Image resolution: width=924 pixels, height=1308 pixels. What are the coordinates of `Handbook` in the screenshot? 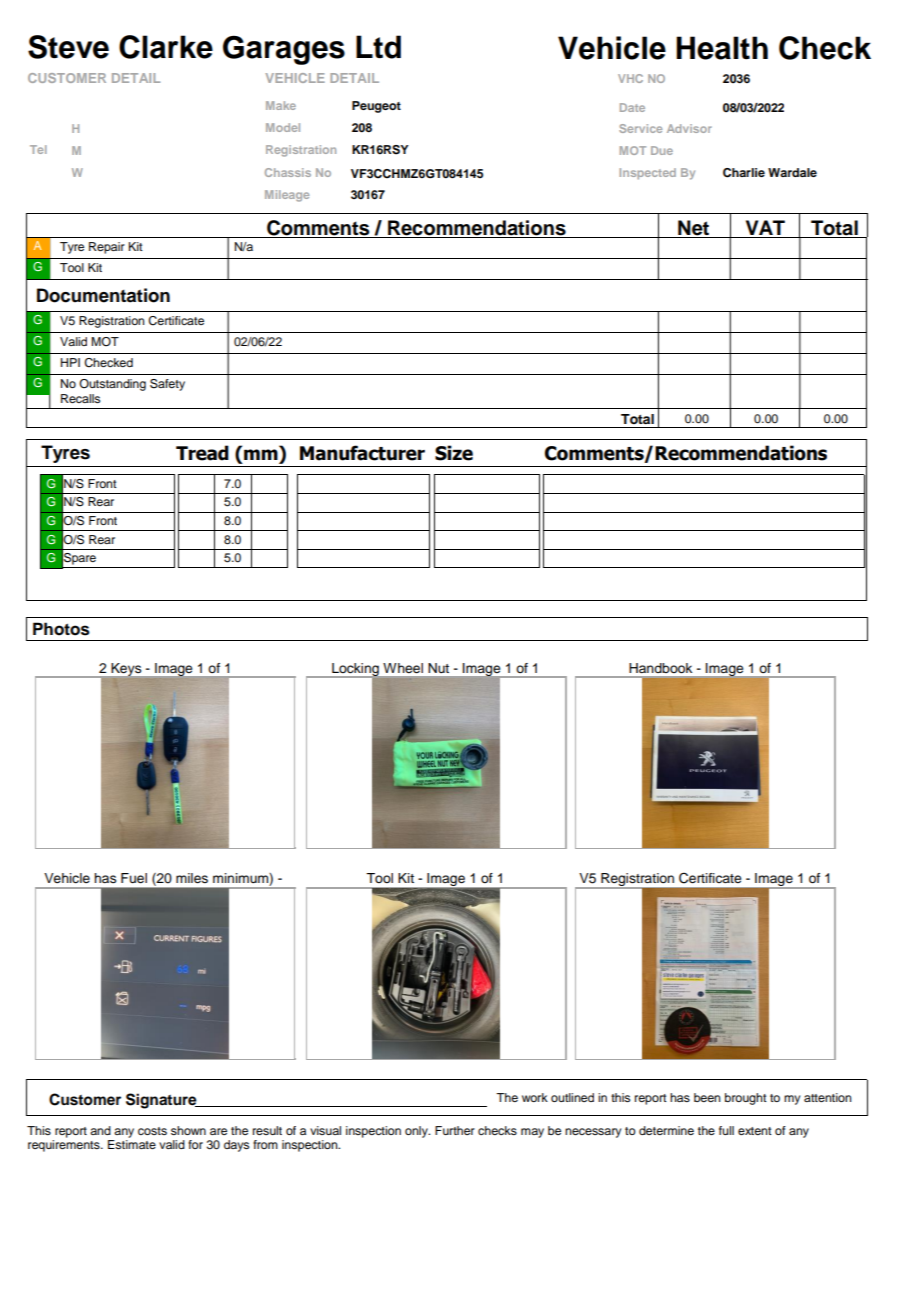 It's located at (661, 668).
